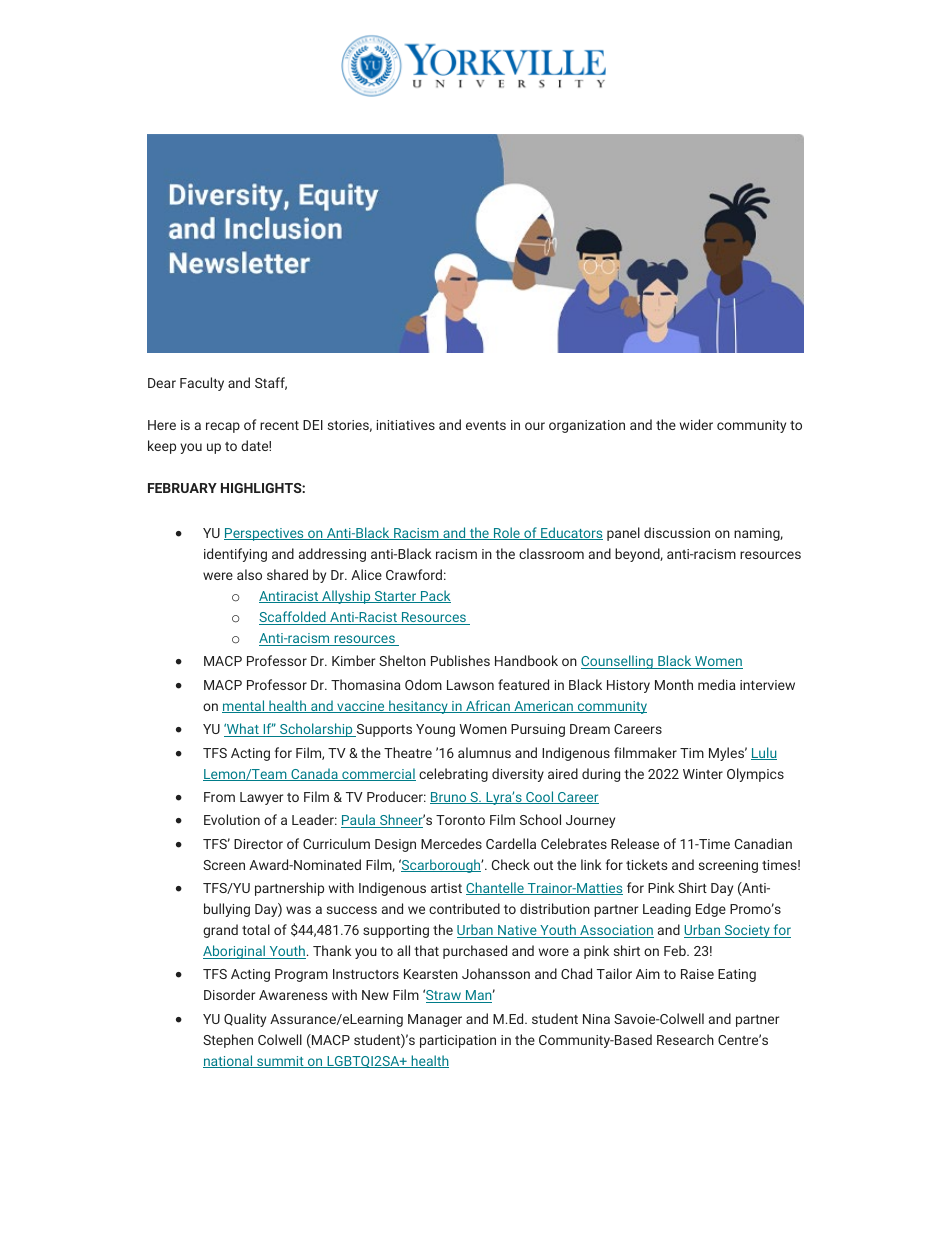 This page has height=1233, width=952. What do you see at coordinates (228, 1041) in the page?
I see `Stephen` at bounding box center [228, 1041].
